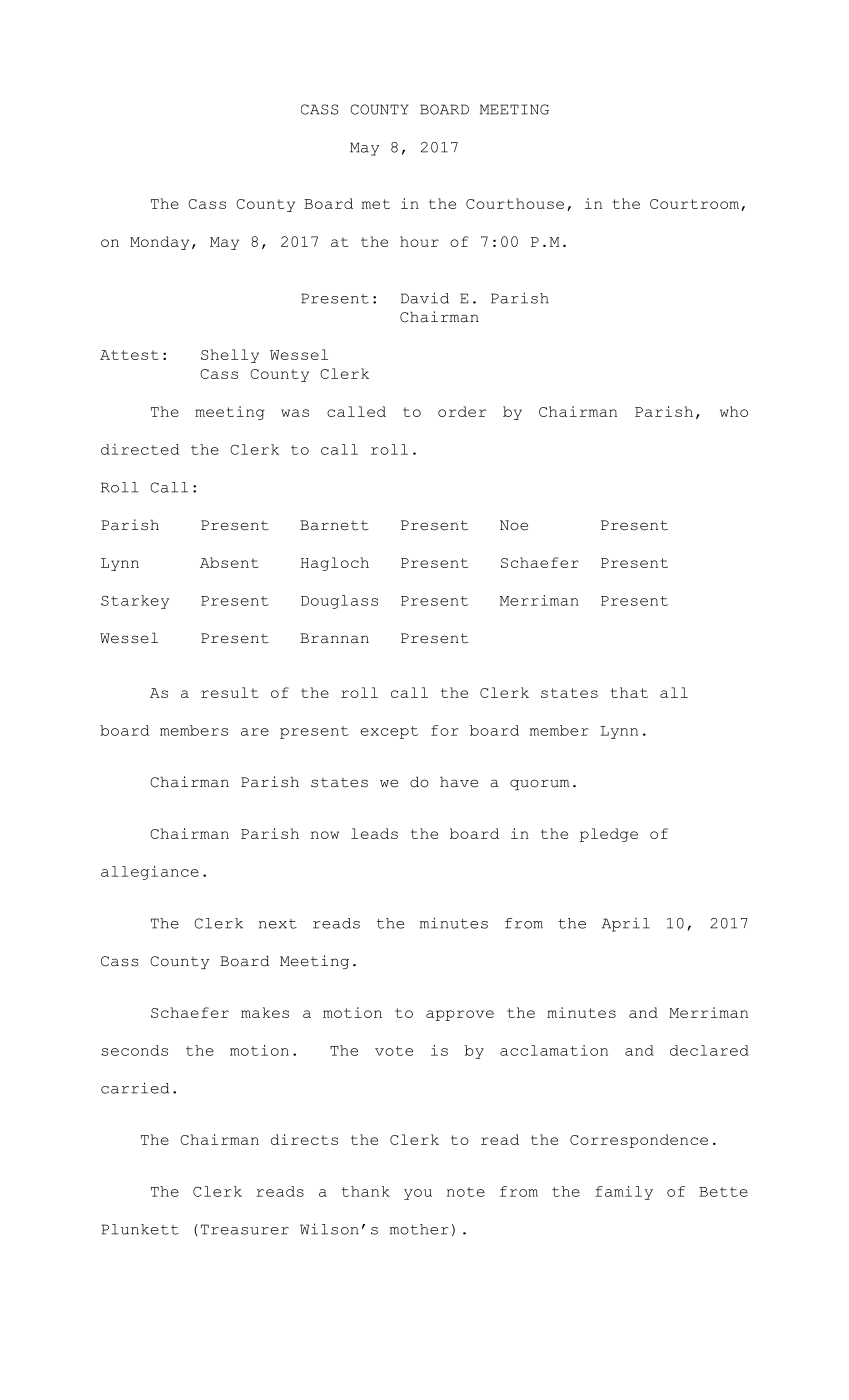  What do you see at coordinates (150, 873) in the screenshot?
I see `allegiance` at bounding box center [150, 873].
